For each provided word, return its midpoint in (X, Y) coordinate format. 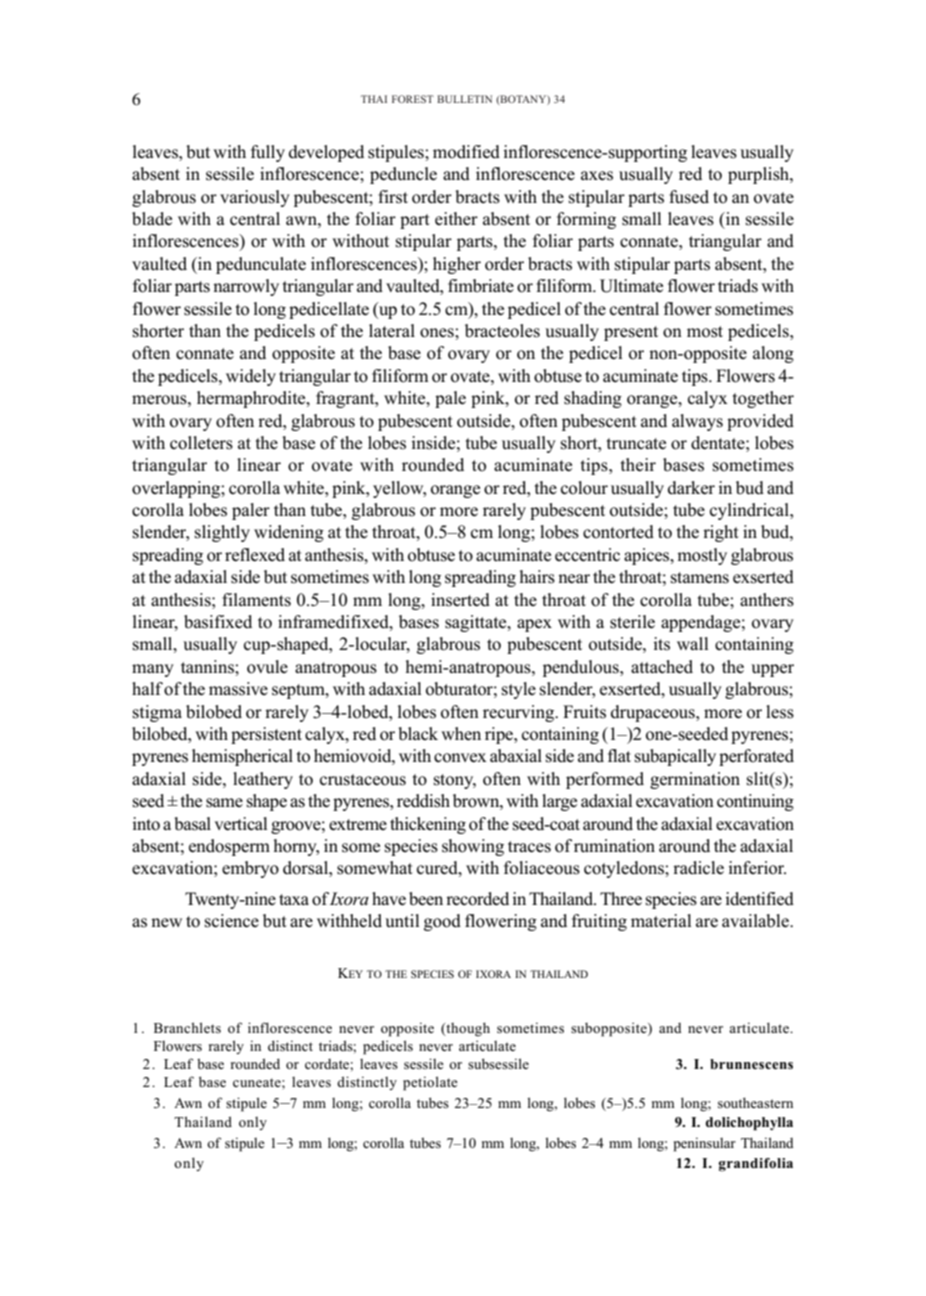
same (224, 803)
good (442, 922)
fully (268, 153)
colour (584, 488)
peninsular (705, 1144)
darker (691, 488)
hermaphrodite (252, 399)
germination (695, 780)
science (232, 921)
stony (455, 781)
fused (689, 197)
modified (466, 152)
